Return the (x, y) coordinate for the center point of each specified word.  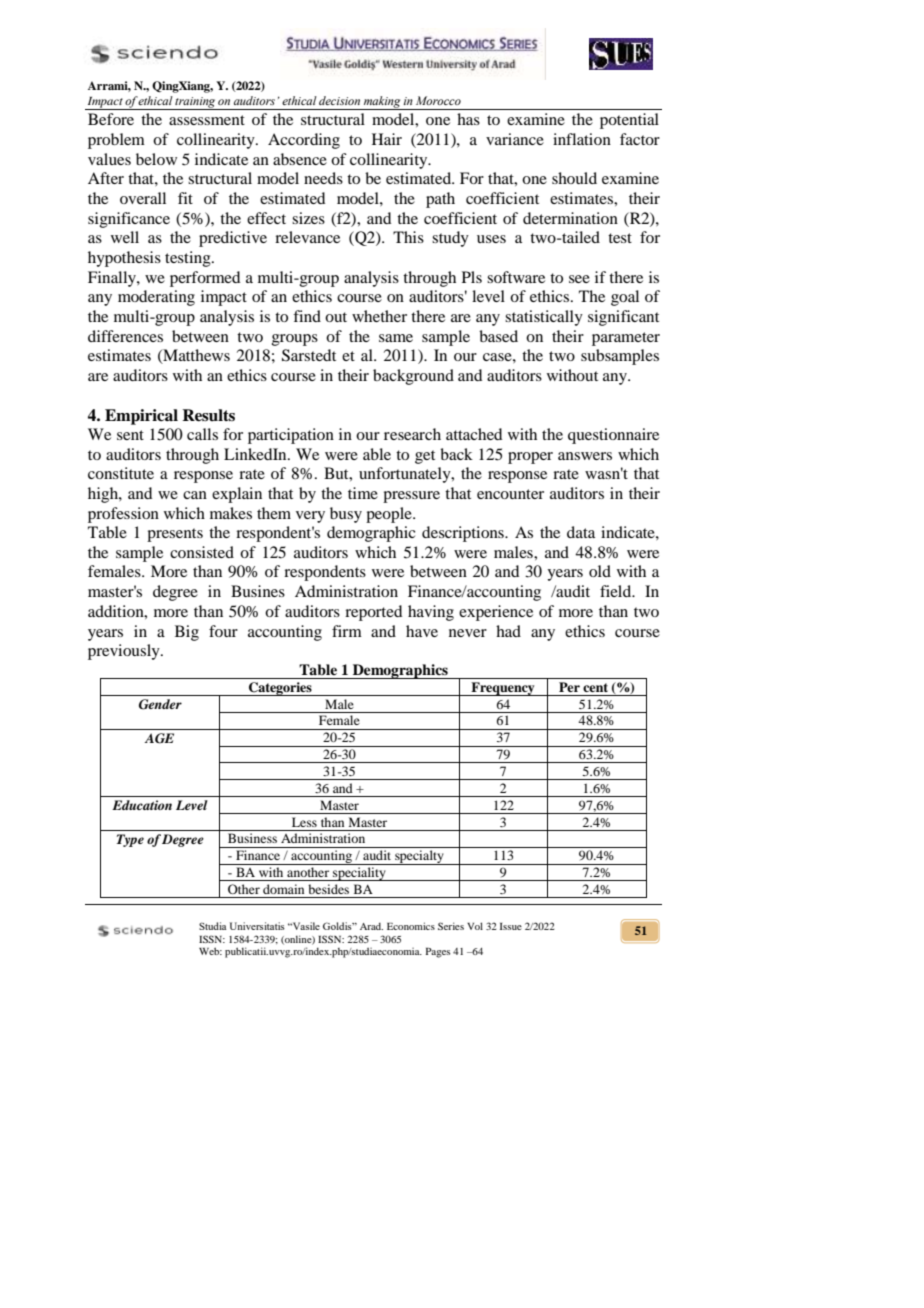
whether (379, 316)
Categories (280, 689)
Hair (387, 139)
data (581, 532)
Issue (511, 926)
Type (130, 840)
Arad (371, 926)
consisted (202, 552)
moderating (156, 298)
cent (595, 687)
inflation (582, 139)
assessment (207, 120)
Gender (160, 704)
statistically (544, 318)
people (390, 515)
